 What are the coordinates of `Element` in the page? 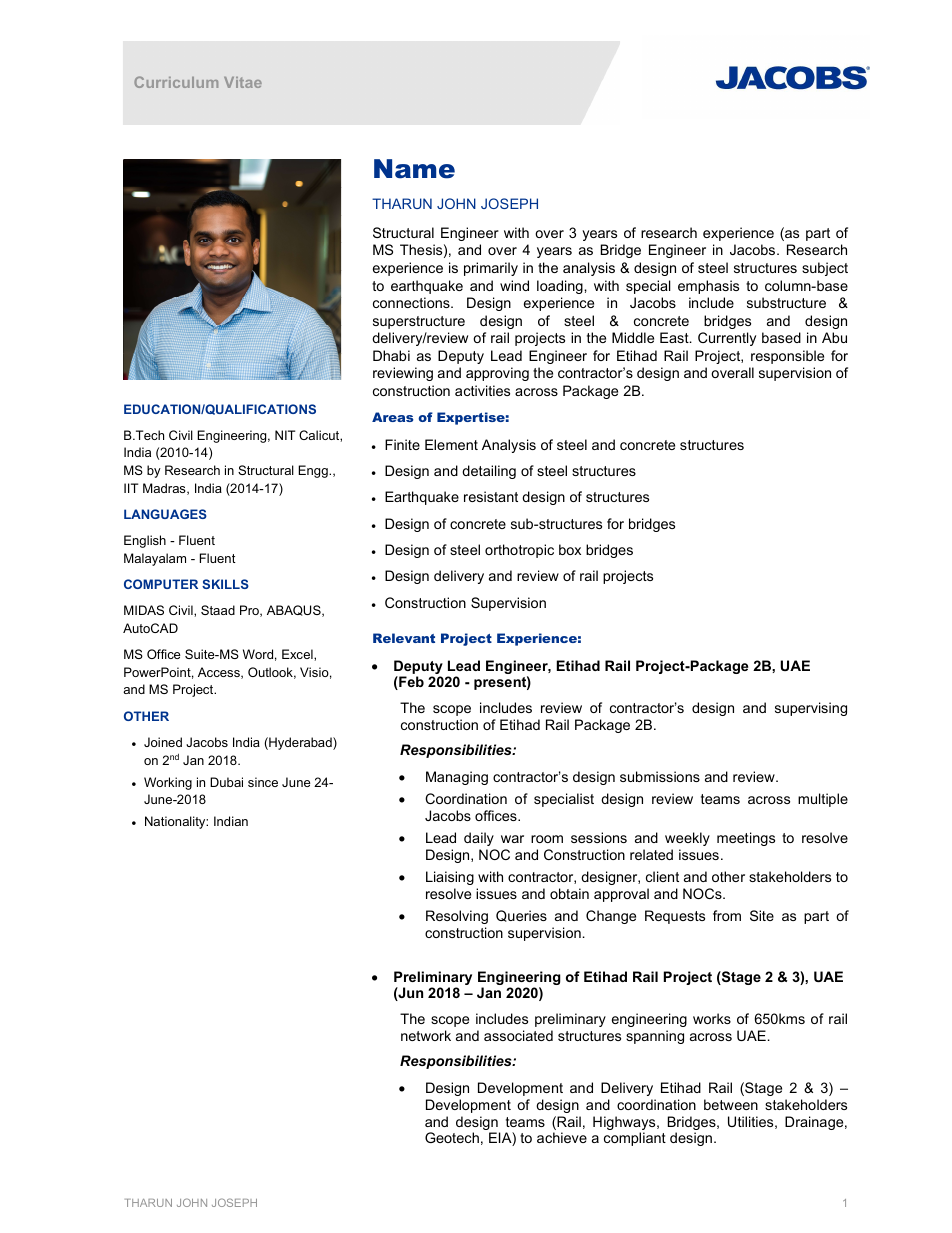 It's located at (451, 444).
